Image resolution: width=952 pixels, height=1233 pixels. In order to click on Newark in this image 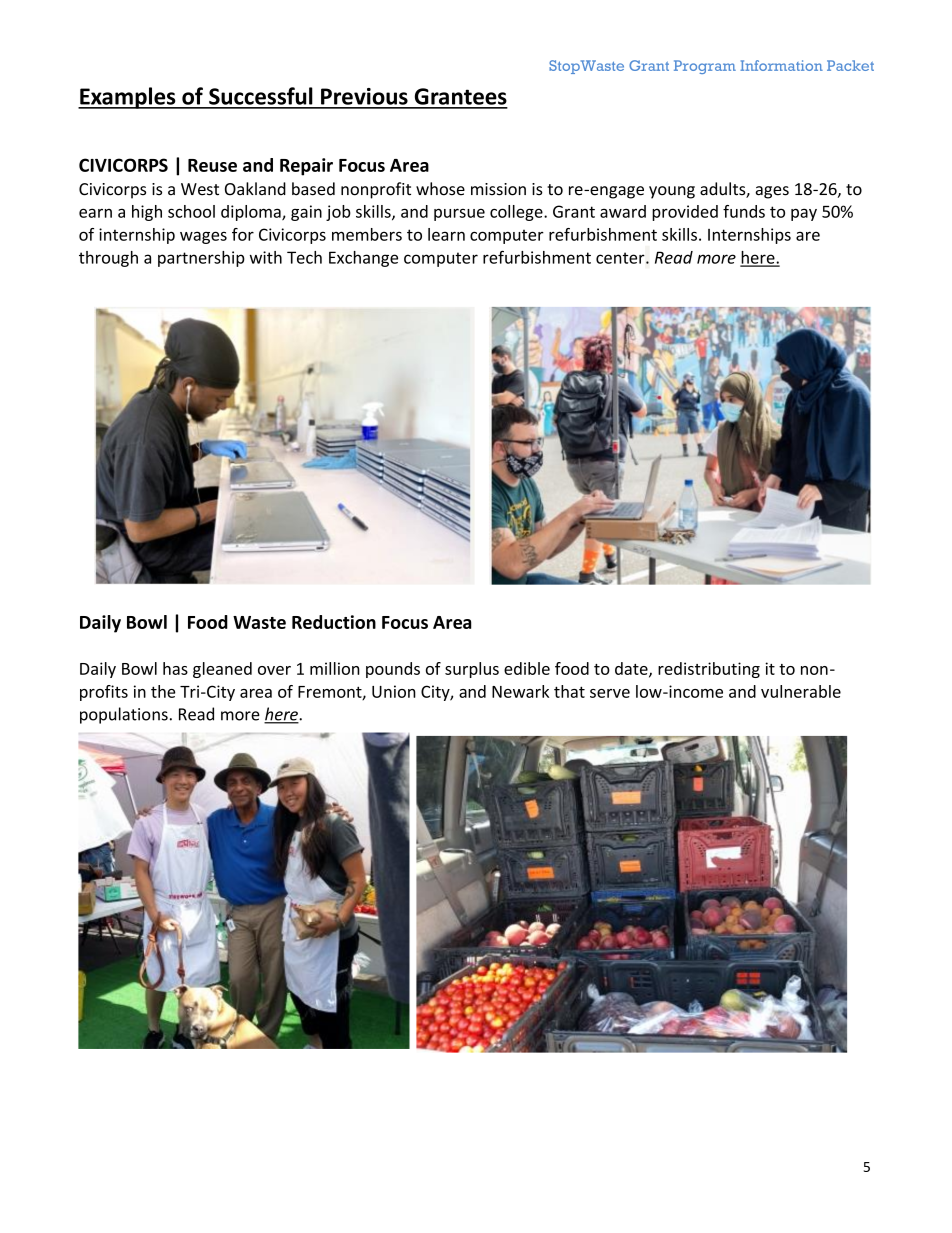, I will do `click(520, 691)`.
